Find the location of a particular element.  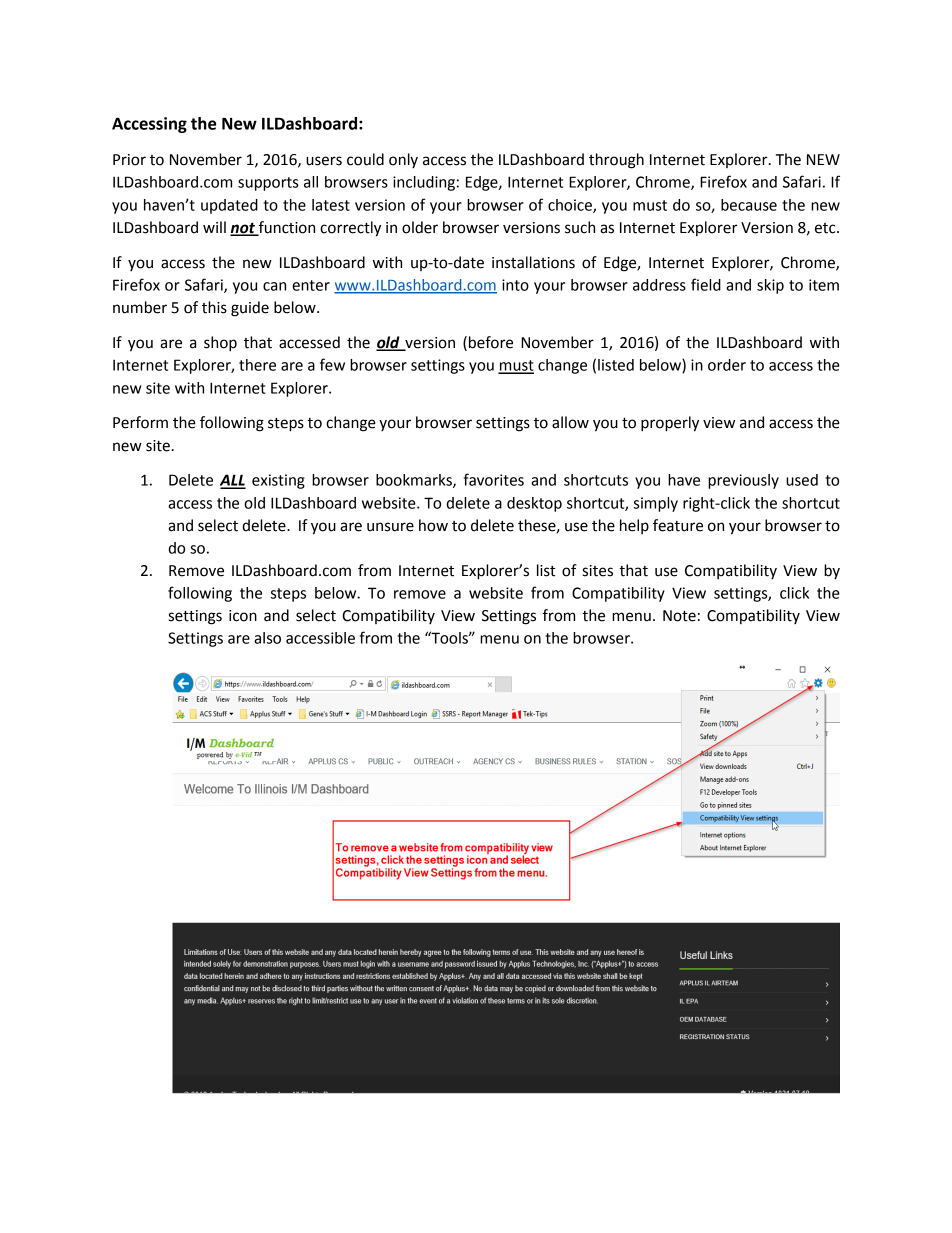

including is located at coordinates (424, 183).
